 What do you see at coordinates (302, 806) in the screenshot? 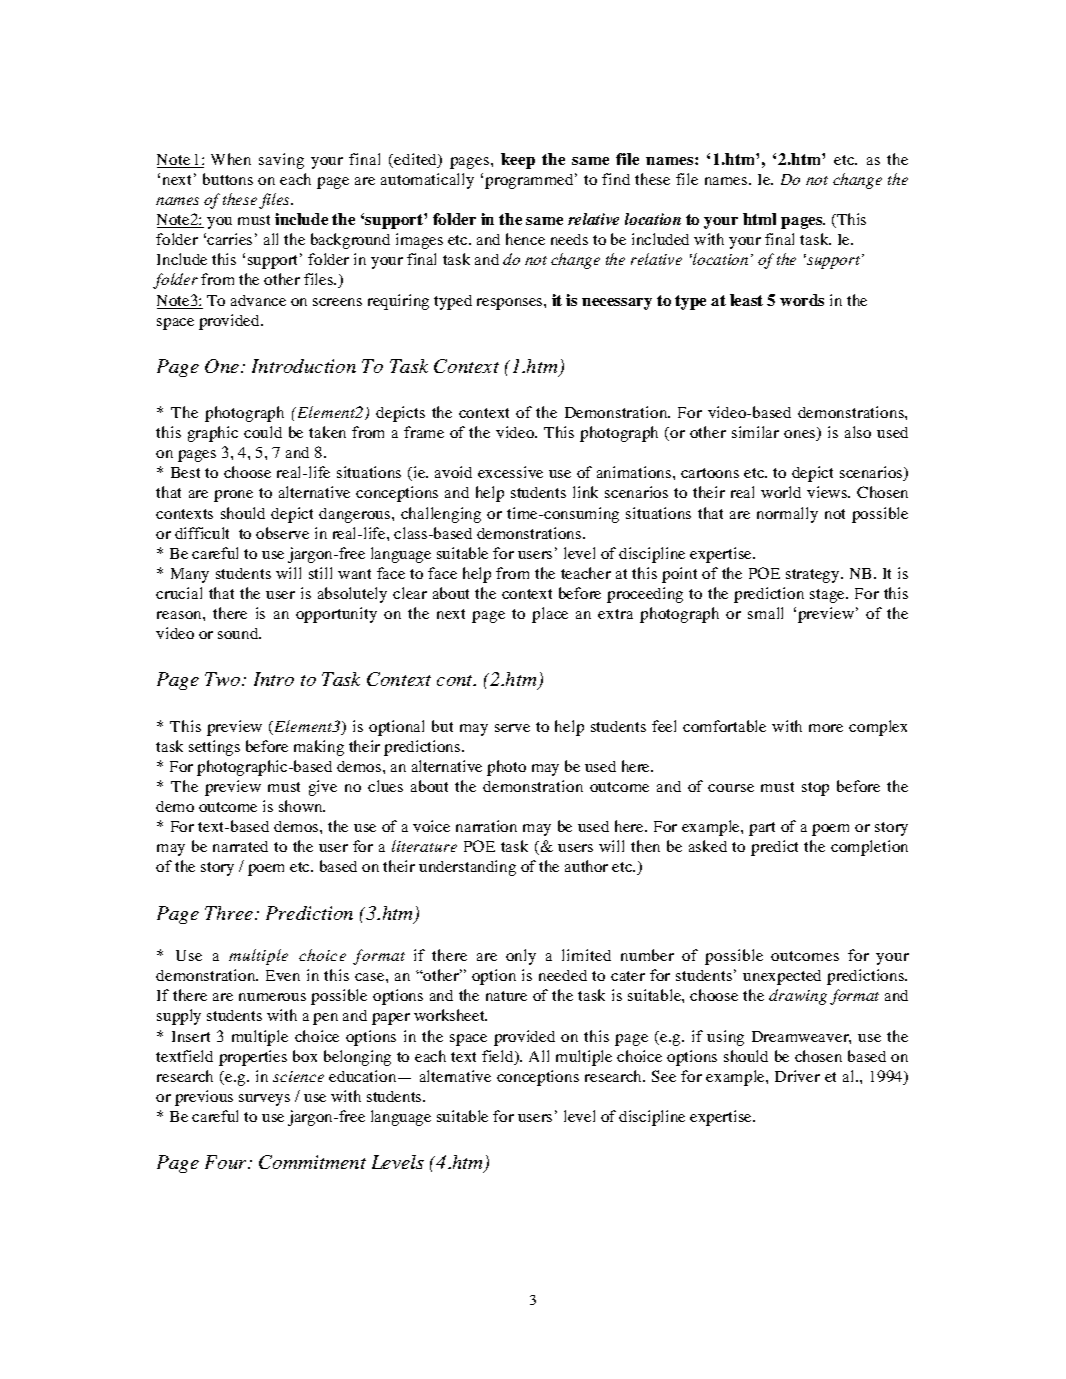
I see `shown` at bounding box center [302, 806].
